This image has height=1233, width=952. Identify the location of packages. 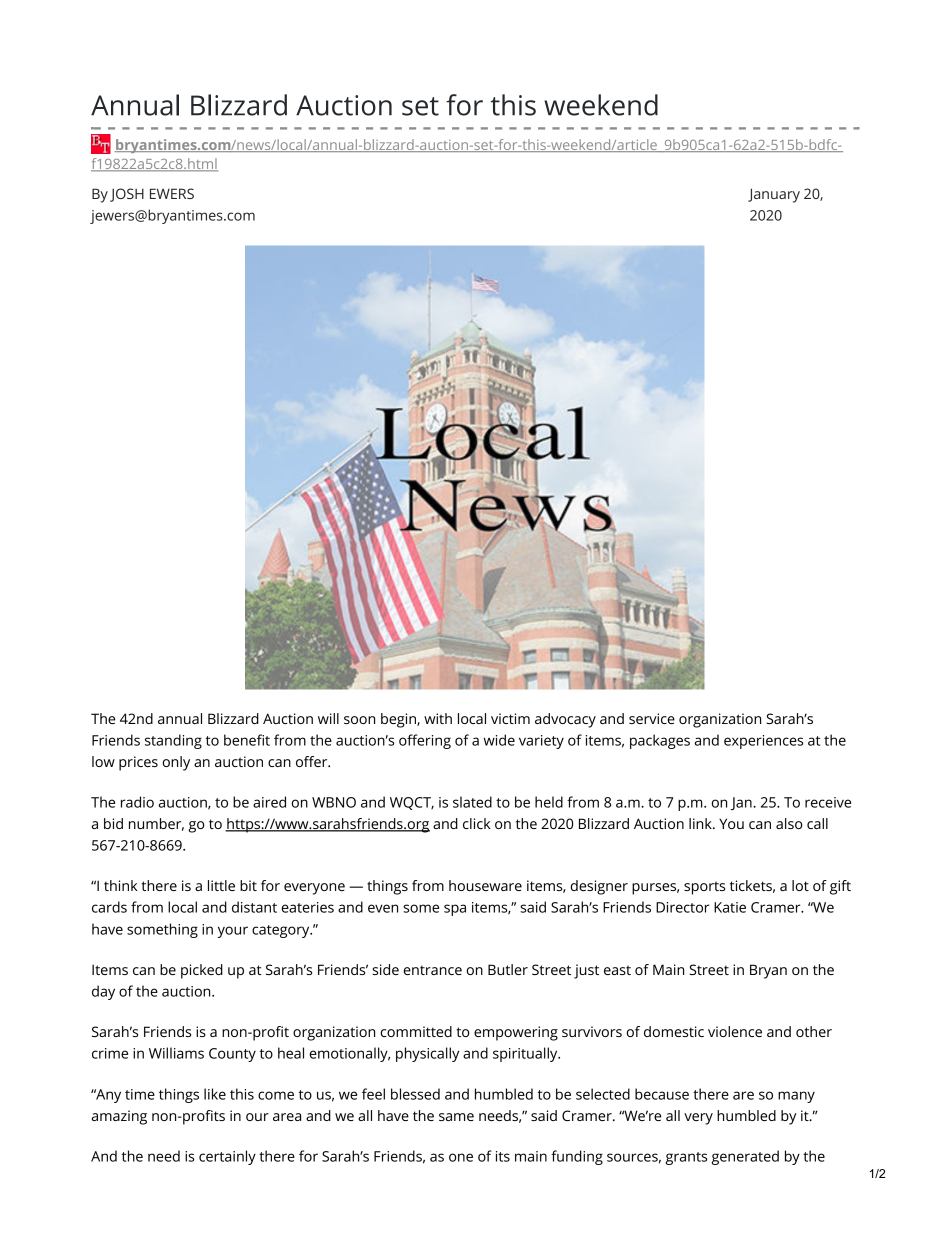
(660, 741).
